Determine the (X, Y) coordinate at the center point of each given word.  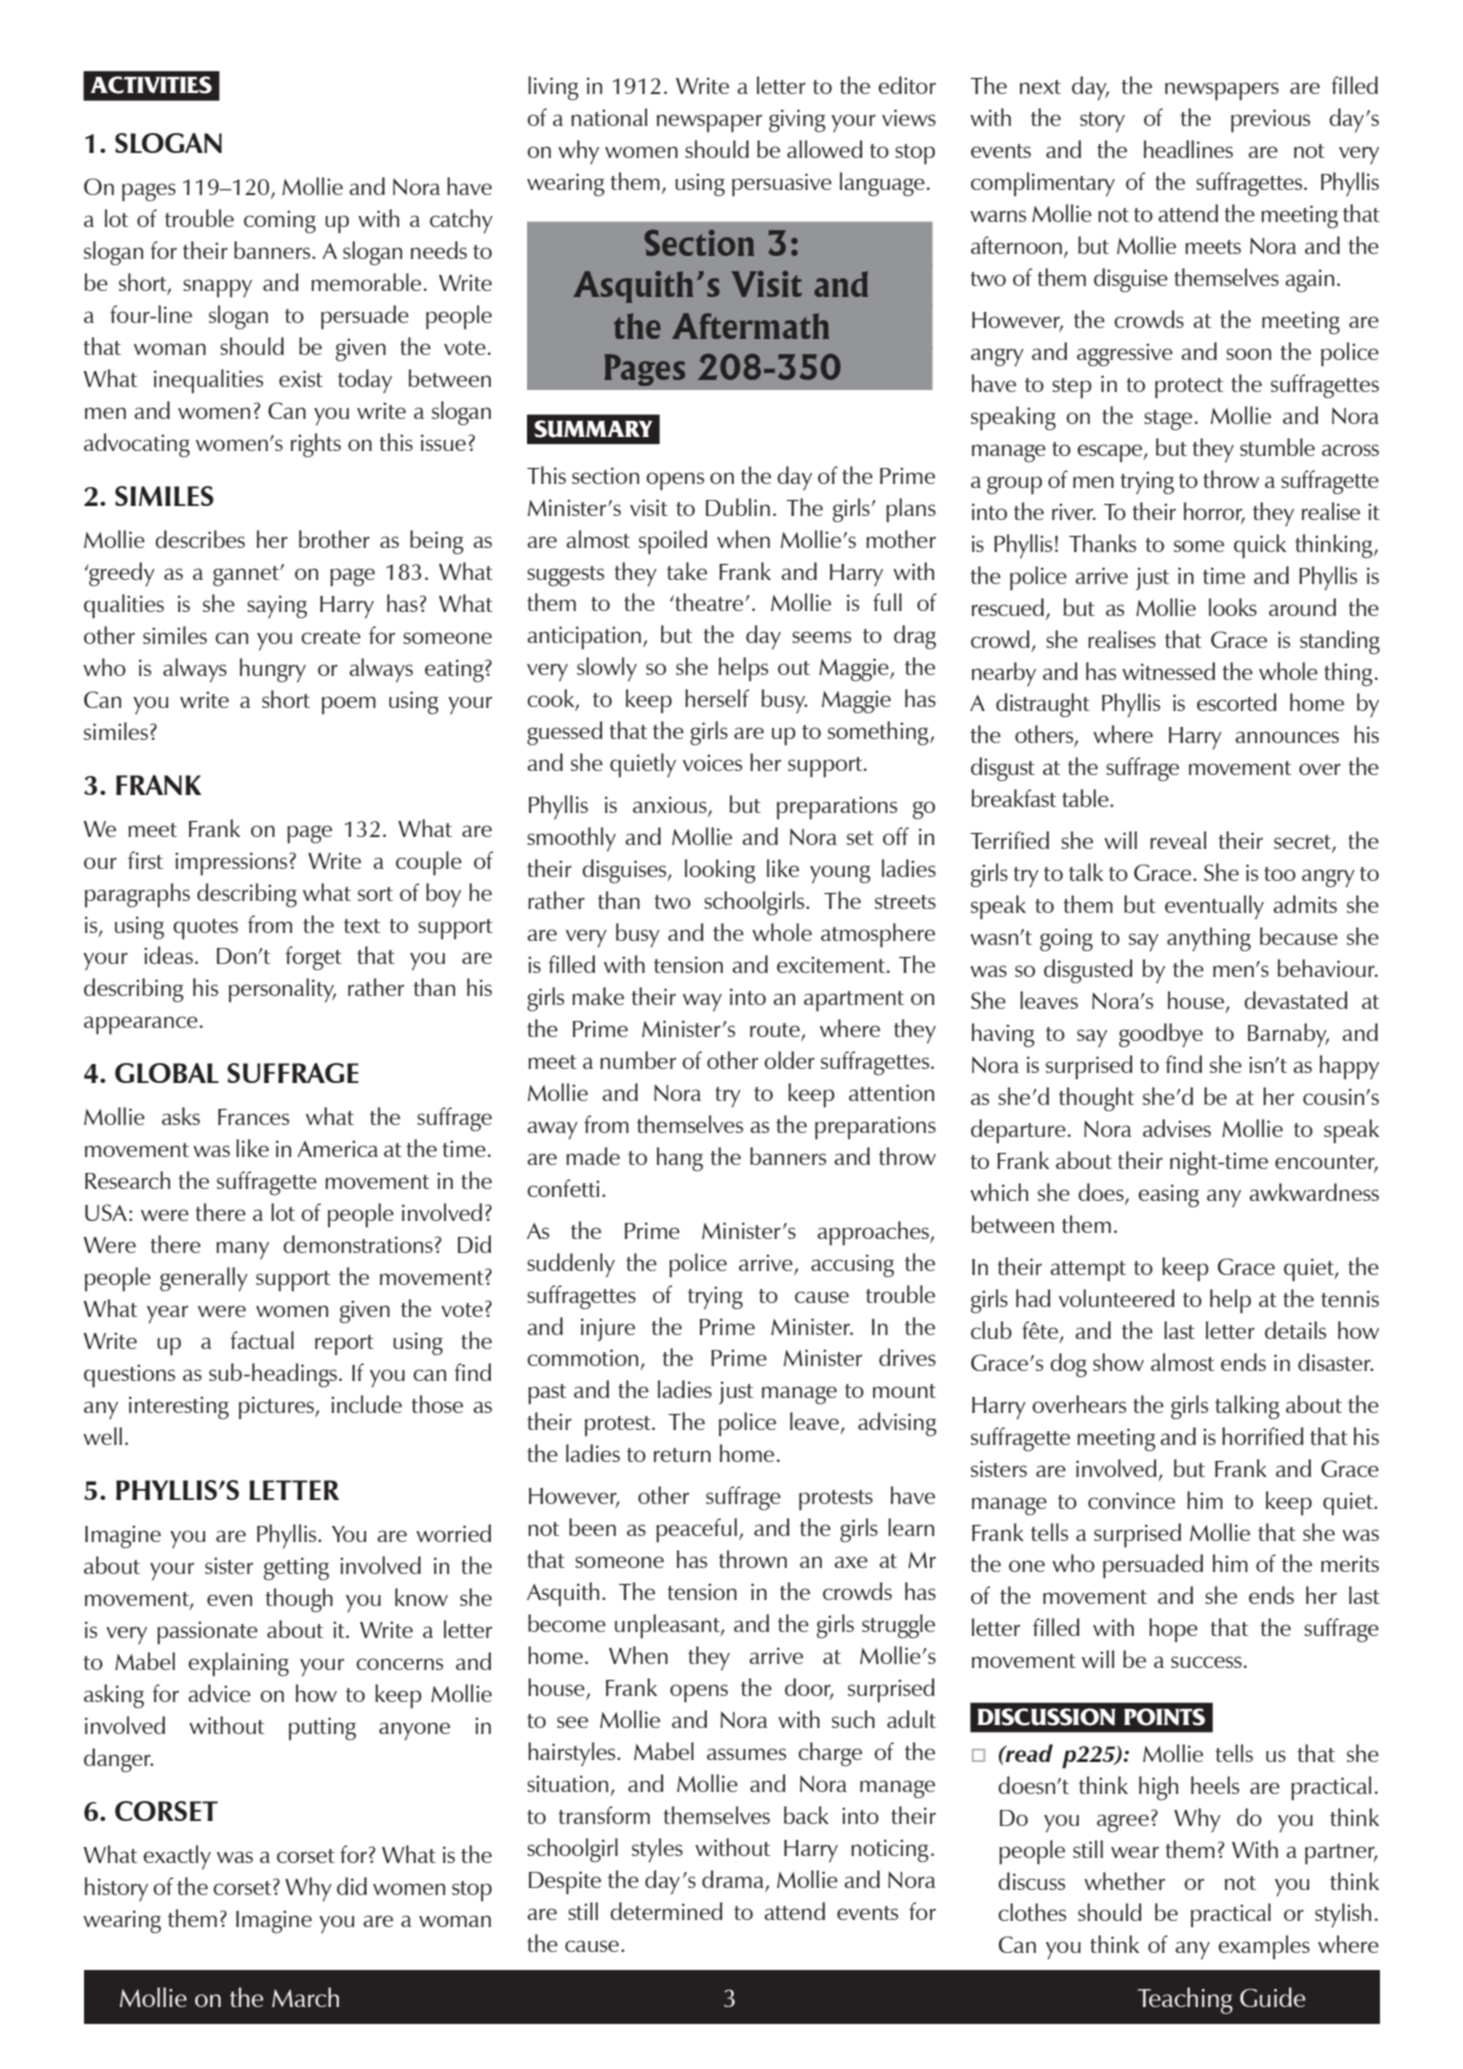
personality (282, 990)
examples (1264, 1947)
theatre (708, 602)
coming (280, 221)
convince (1131, 1500)
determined (666, 1911)
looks (1233, 607)
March (305, 1997)
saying (277, 606)
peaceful (696, 1530)
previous (1270, 121)
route (776, 1031)
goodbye (1161, 1035)
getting (296, 1568)
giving (797, 120)
